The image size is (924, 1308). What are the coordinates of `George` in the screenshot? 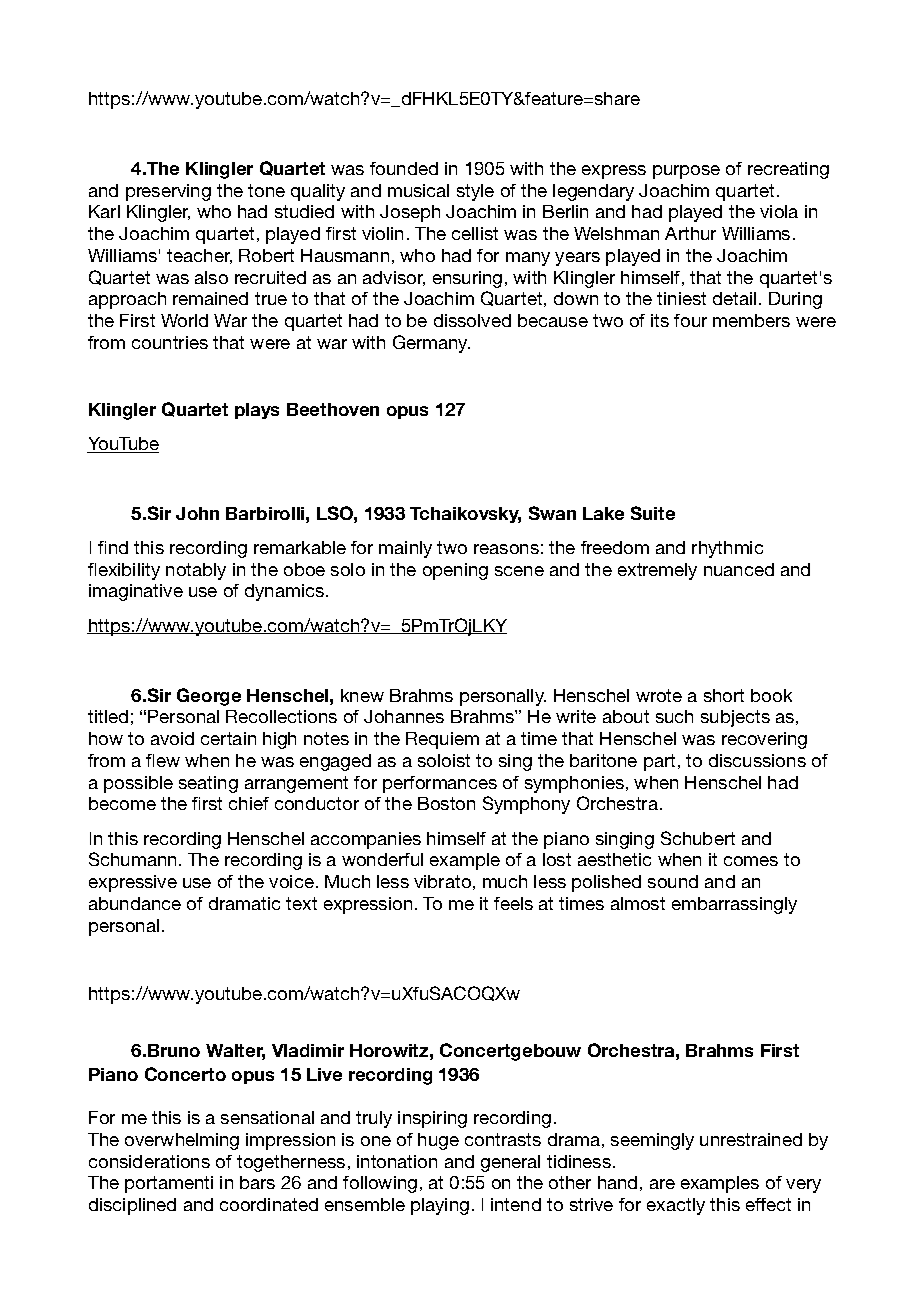 It's located at (209, 697).
